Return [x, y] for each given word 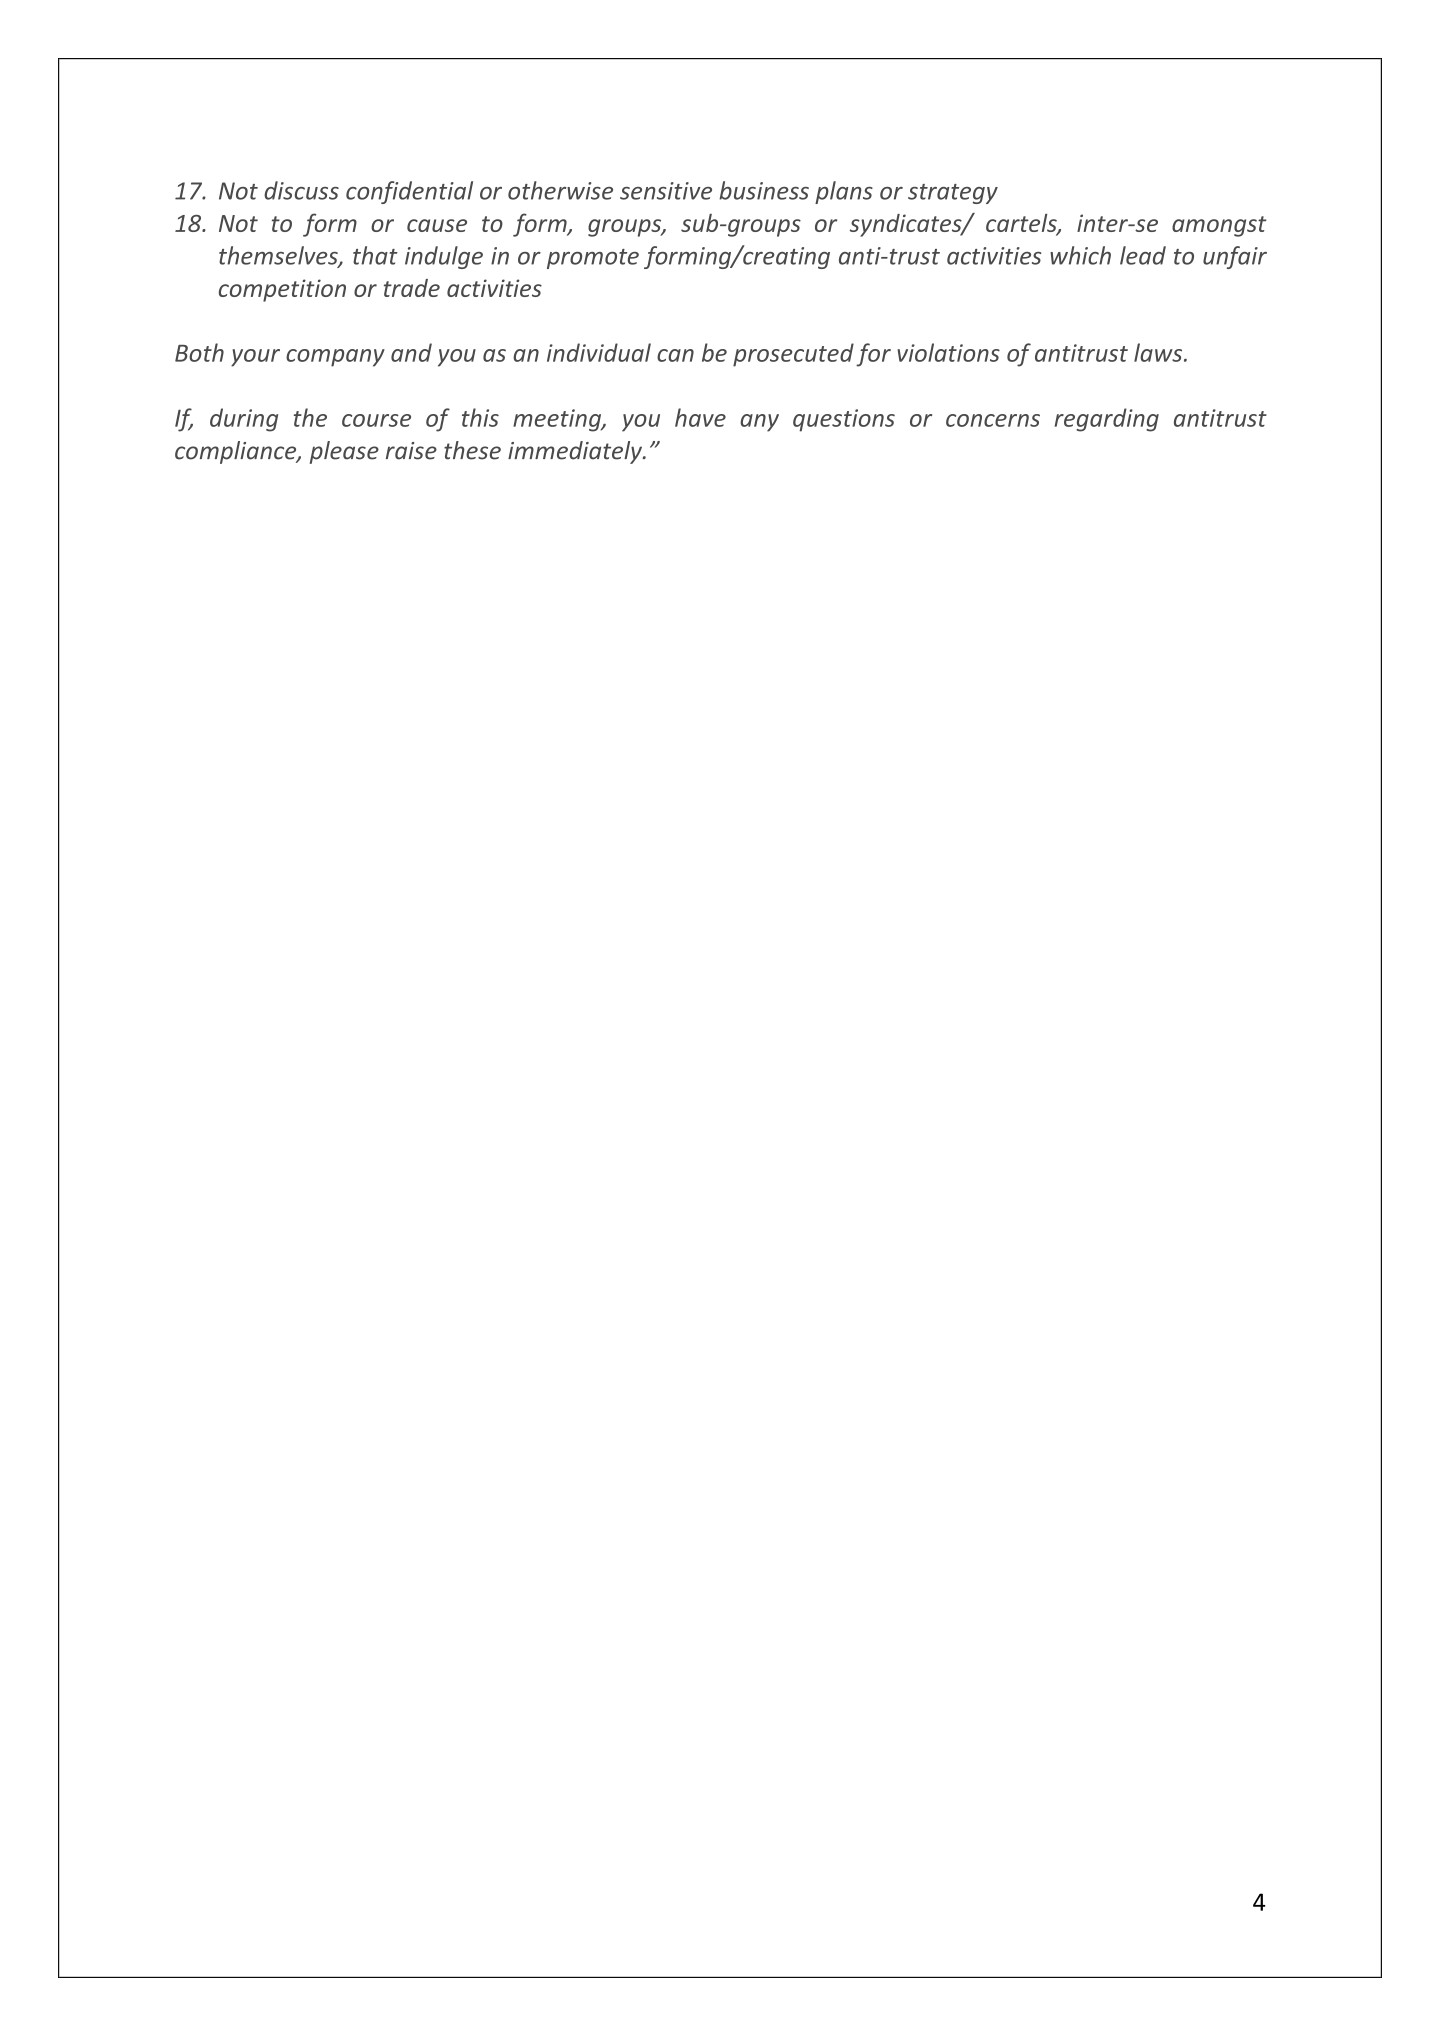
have [700, 417]
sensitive [666, 191]
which [1080, 255]
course [376, 420]
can [675, 355]
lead [1143, 255]
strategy [953, 194]
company [335, 358]
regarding [1107, 420]
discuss [301, 190]
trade [412, 288]
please [344, 452]
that [375, 255]
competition [282, 290]
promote [593, 259]
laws [1159, 352]
